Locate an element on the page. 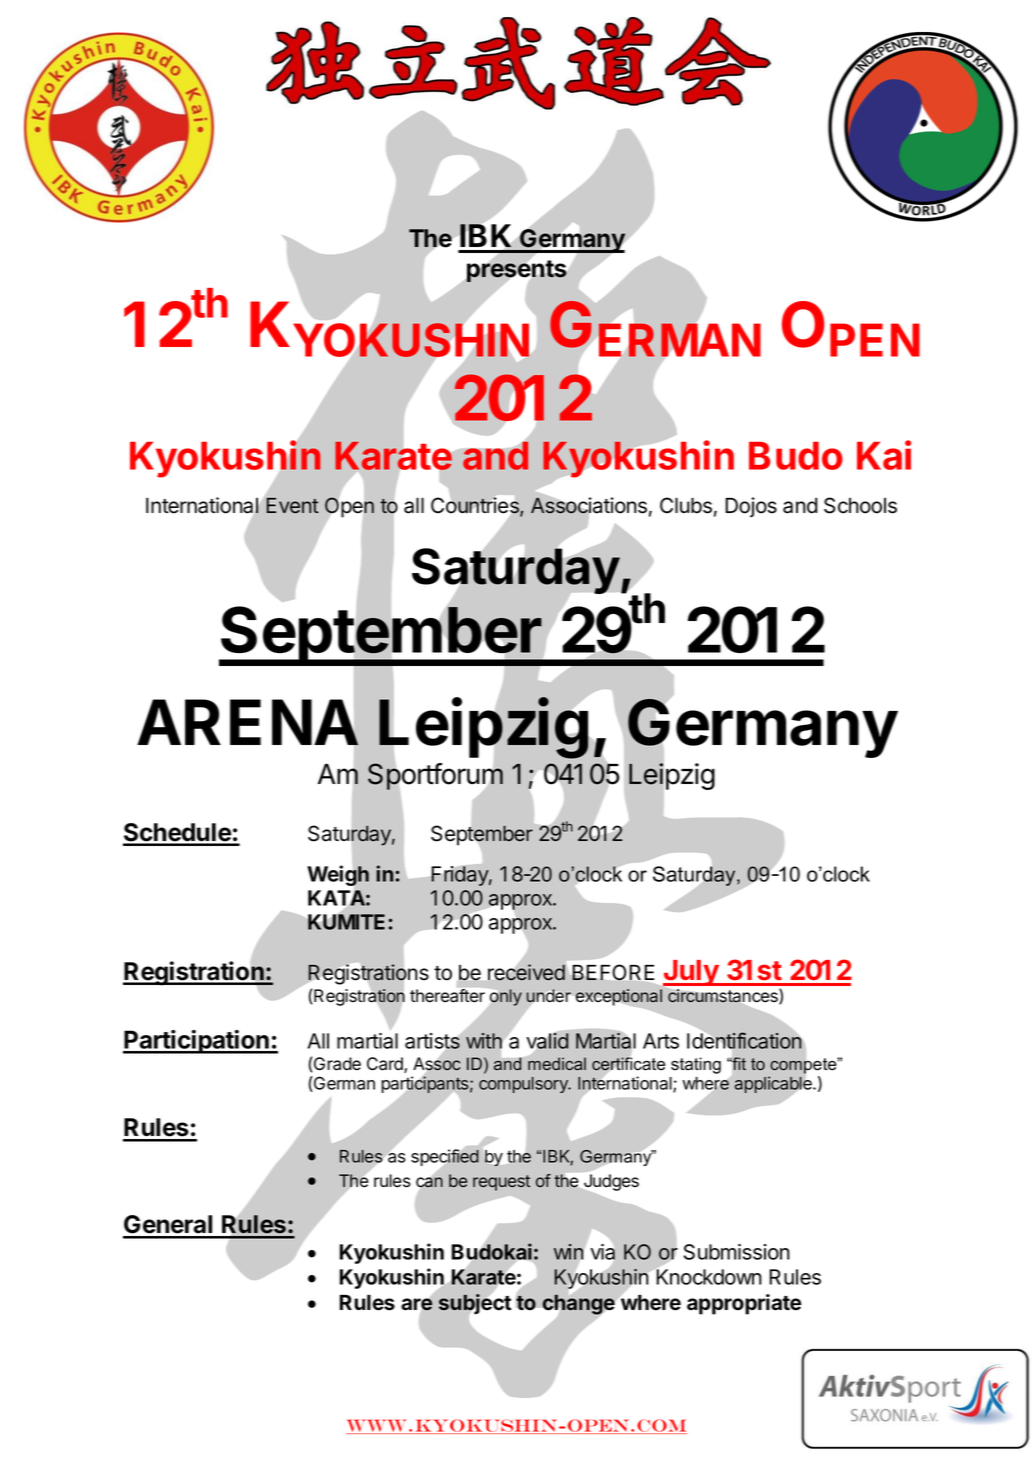  request is located at coordinates (501, 1183).
